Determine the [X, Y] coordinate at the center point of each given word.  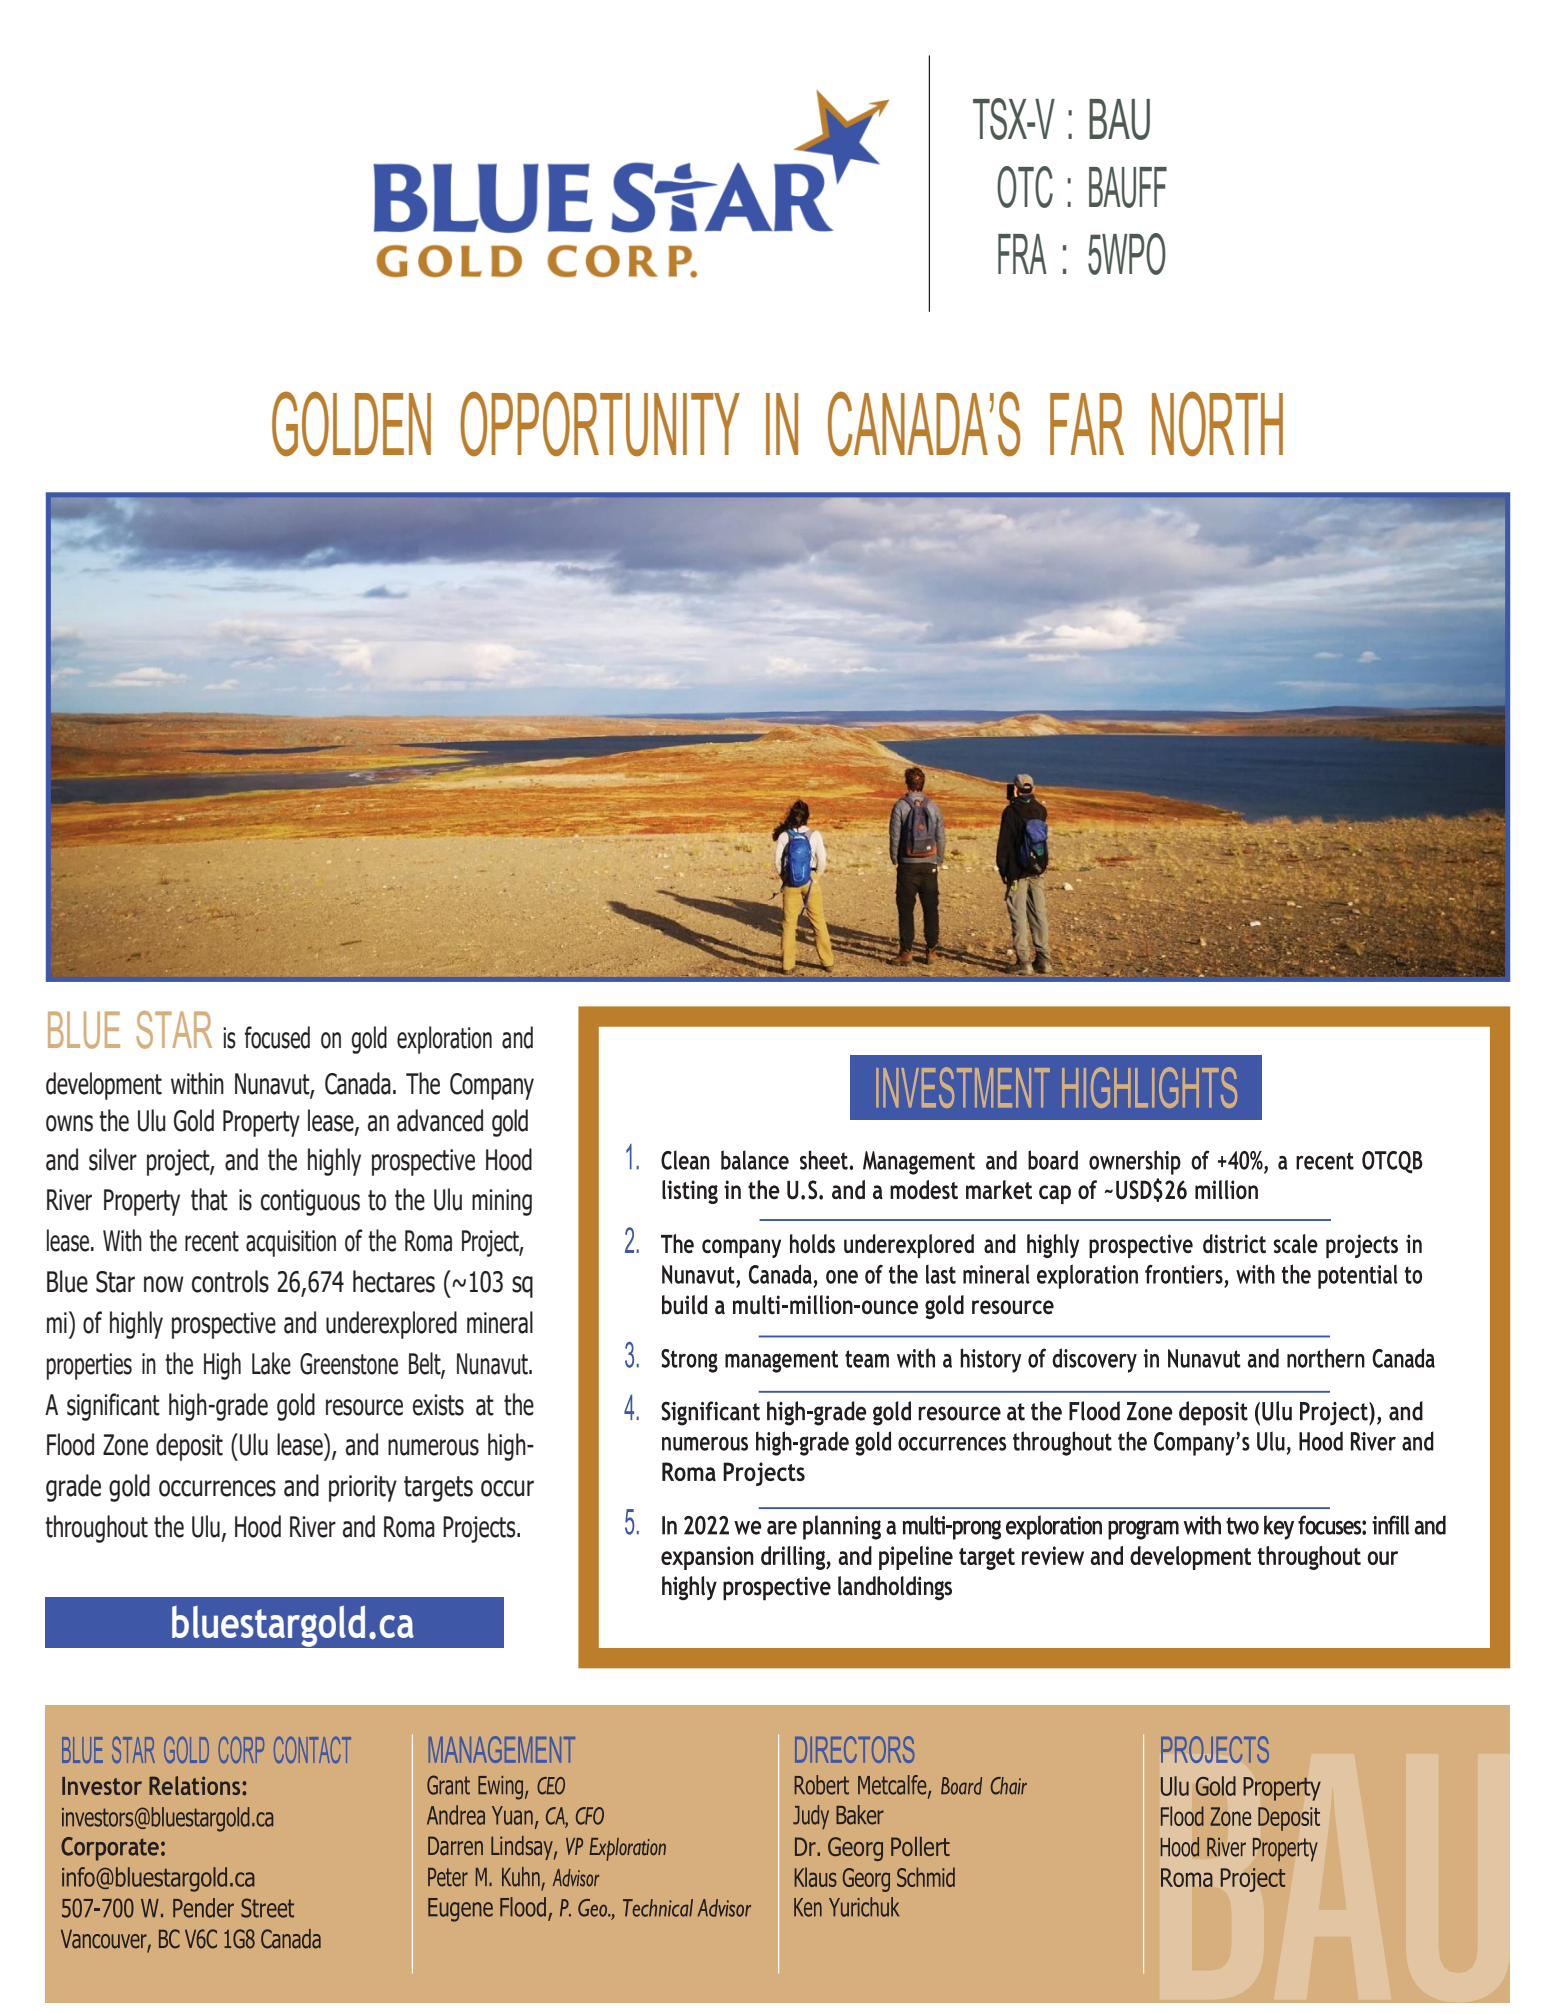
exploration [444, 1040]
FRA [1022, 254]
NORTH [1217, 423]
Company [492, 1086]
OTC [1025, 187]
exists [438, 1405]
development [104, 1086]
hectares [394, 1281]
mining [502, 1202]
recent [212, 1241]
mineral [500, 1322]
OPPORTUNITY [600, 423]
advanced [440, 1120]
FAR [1087, 424]
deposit [189, 1447]
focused [277, 1037]
